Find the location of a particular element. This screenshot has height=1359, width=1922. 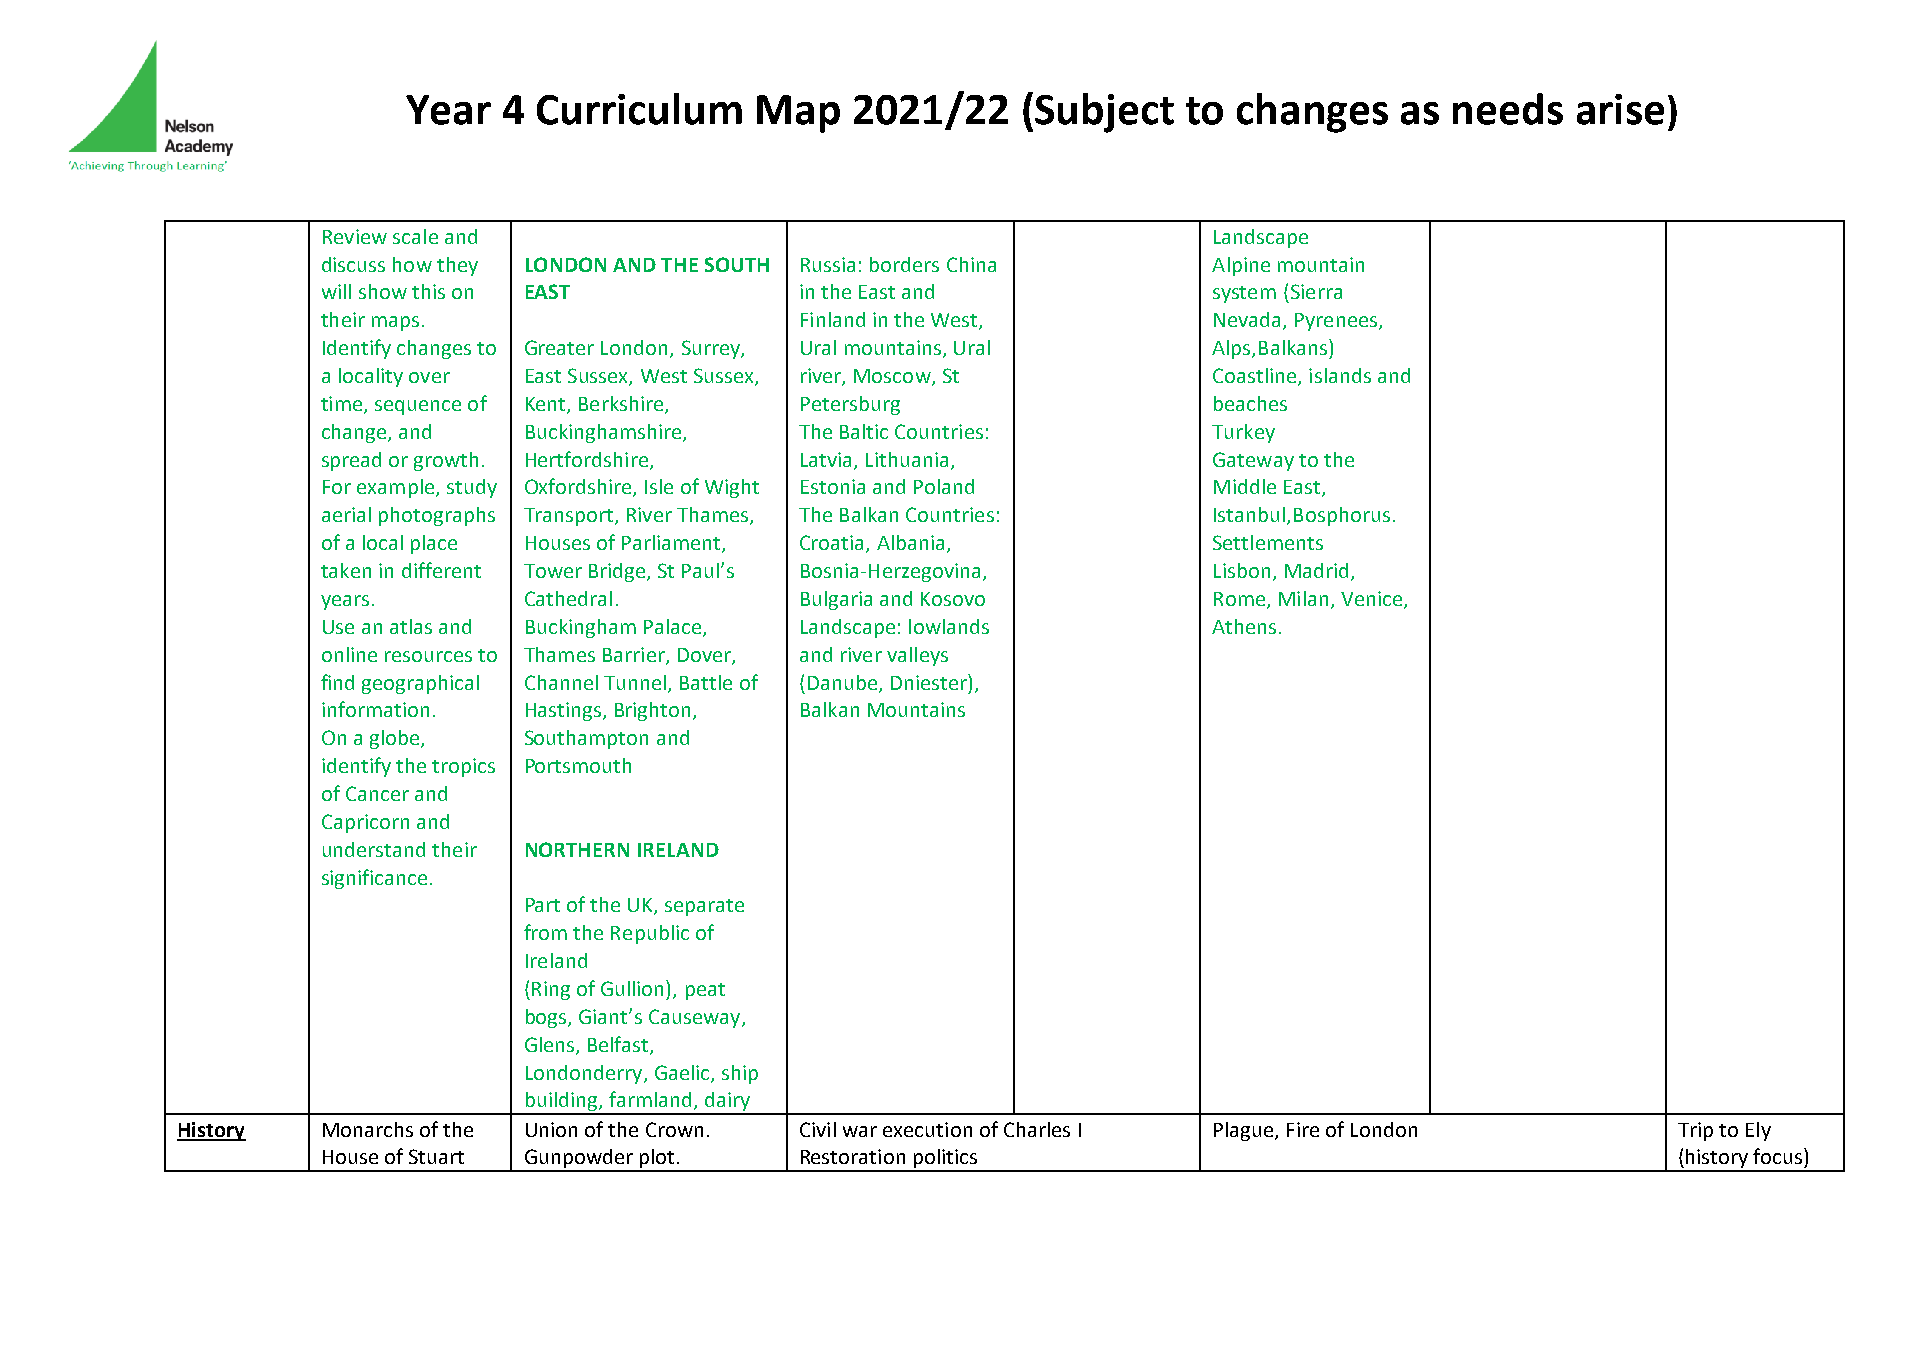

Poland is located at coordinates (944, 486).
